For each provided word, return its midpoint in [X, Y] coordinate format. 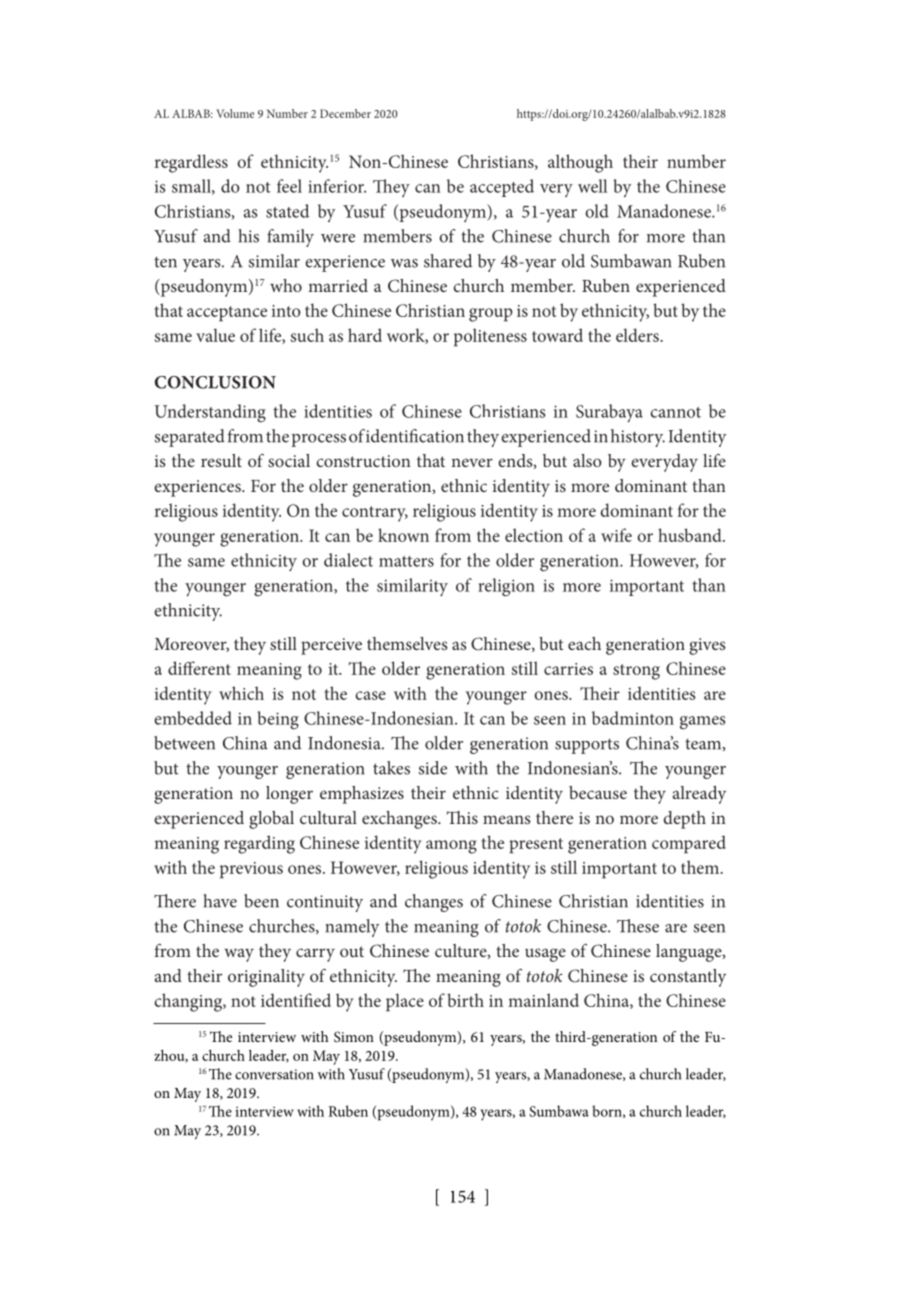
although [580, 163]
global [271, 820]
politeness [490, 337]
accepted [502, 188]
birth [465, 1000]
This [462, 817]
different [199, 668]
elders [638, 335]
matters [406, 561]
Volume [235, 113]
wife [616, 535]
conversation [274, 1074]
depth [684, 820]
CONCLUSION [215, 382]
